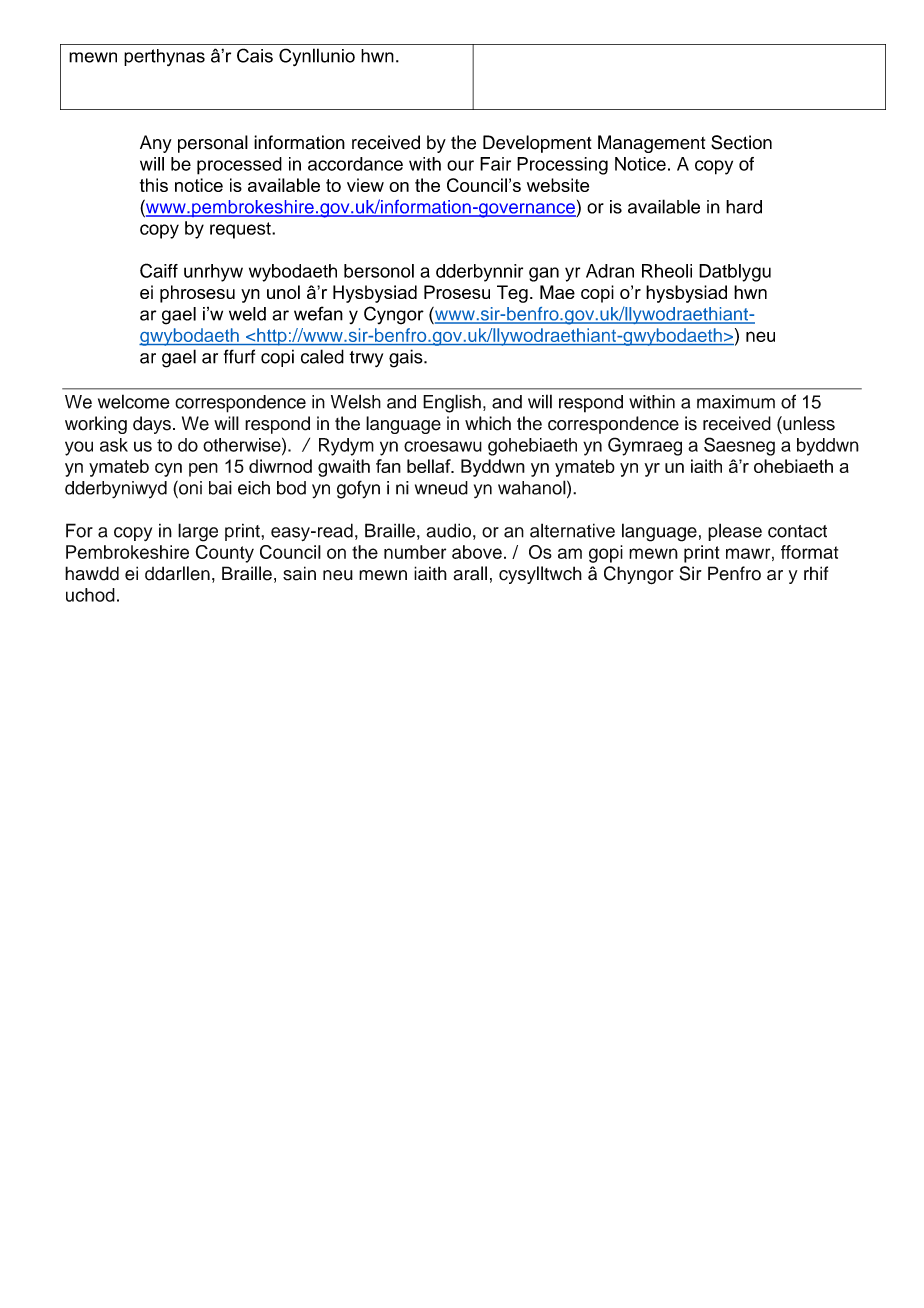 The image size is (924, 1308). Describe the element at coordinates (152, 425) in the screenshot. I see `days` at that location.
